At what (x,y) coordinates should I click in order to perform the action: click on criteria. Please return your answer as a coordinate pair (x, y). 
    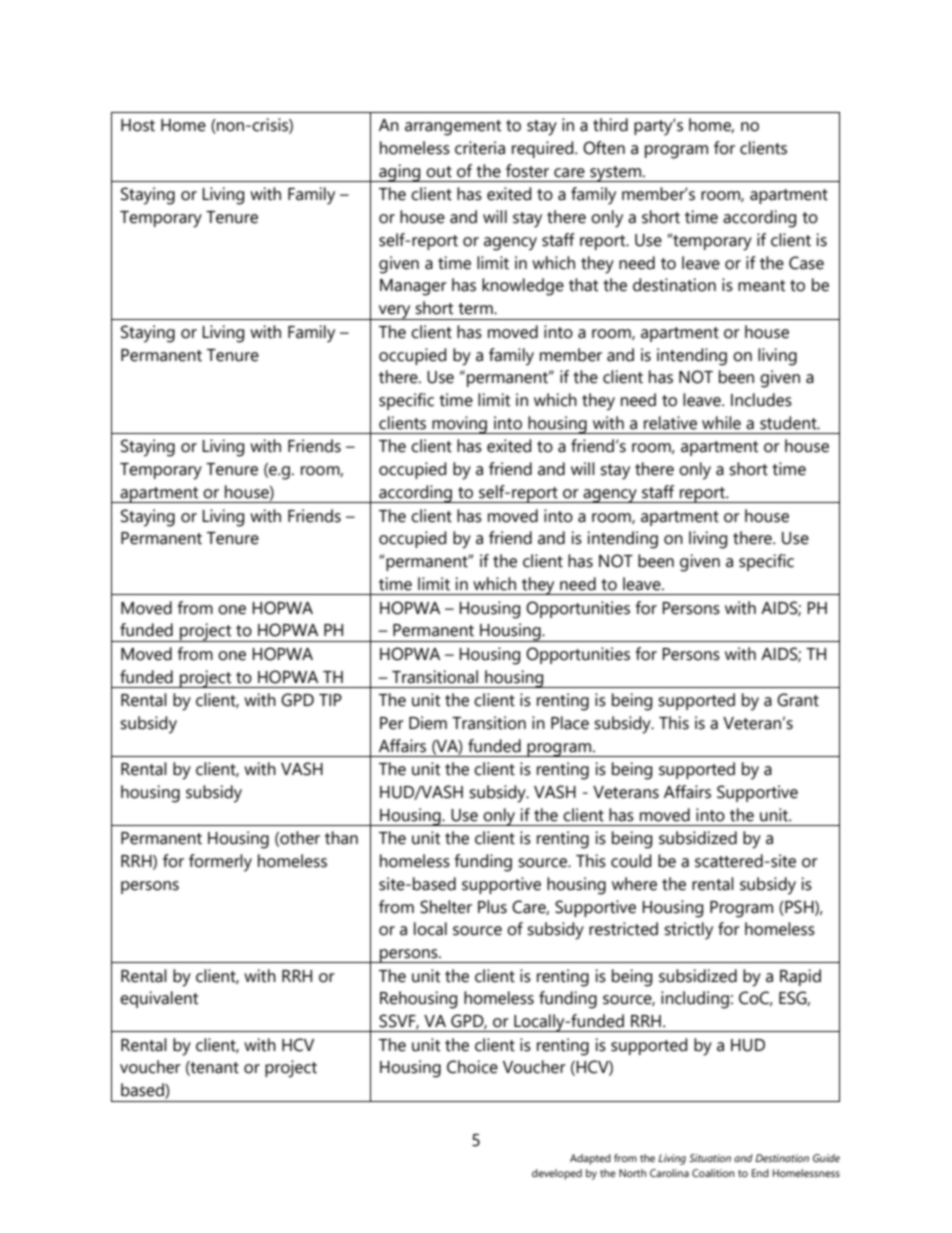
    Looking at the image, I should click on (480, 148).
